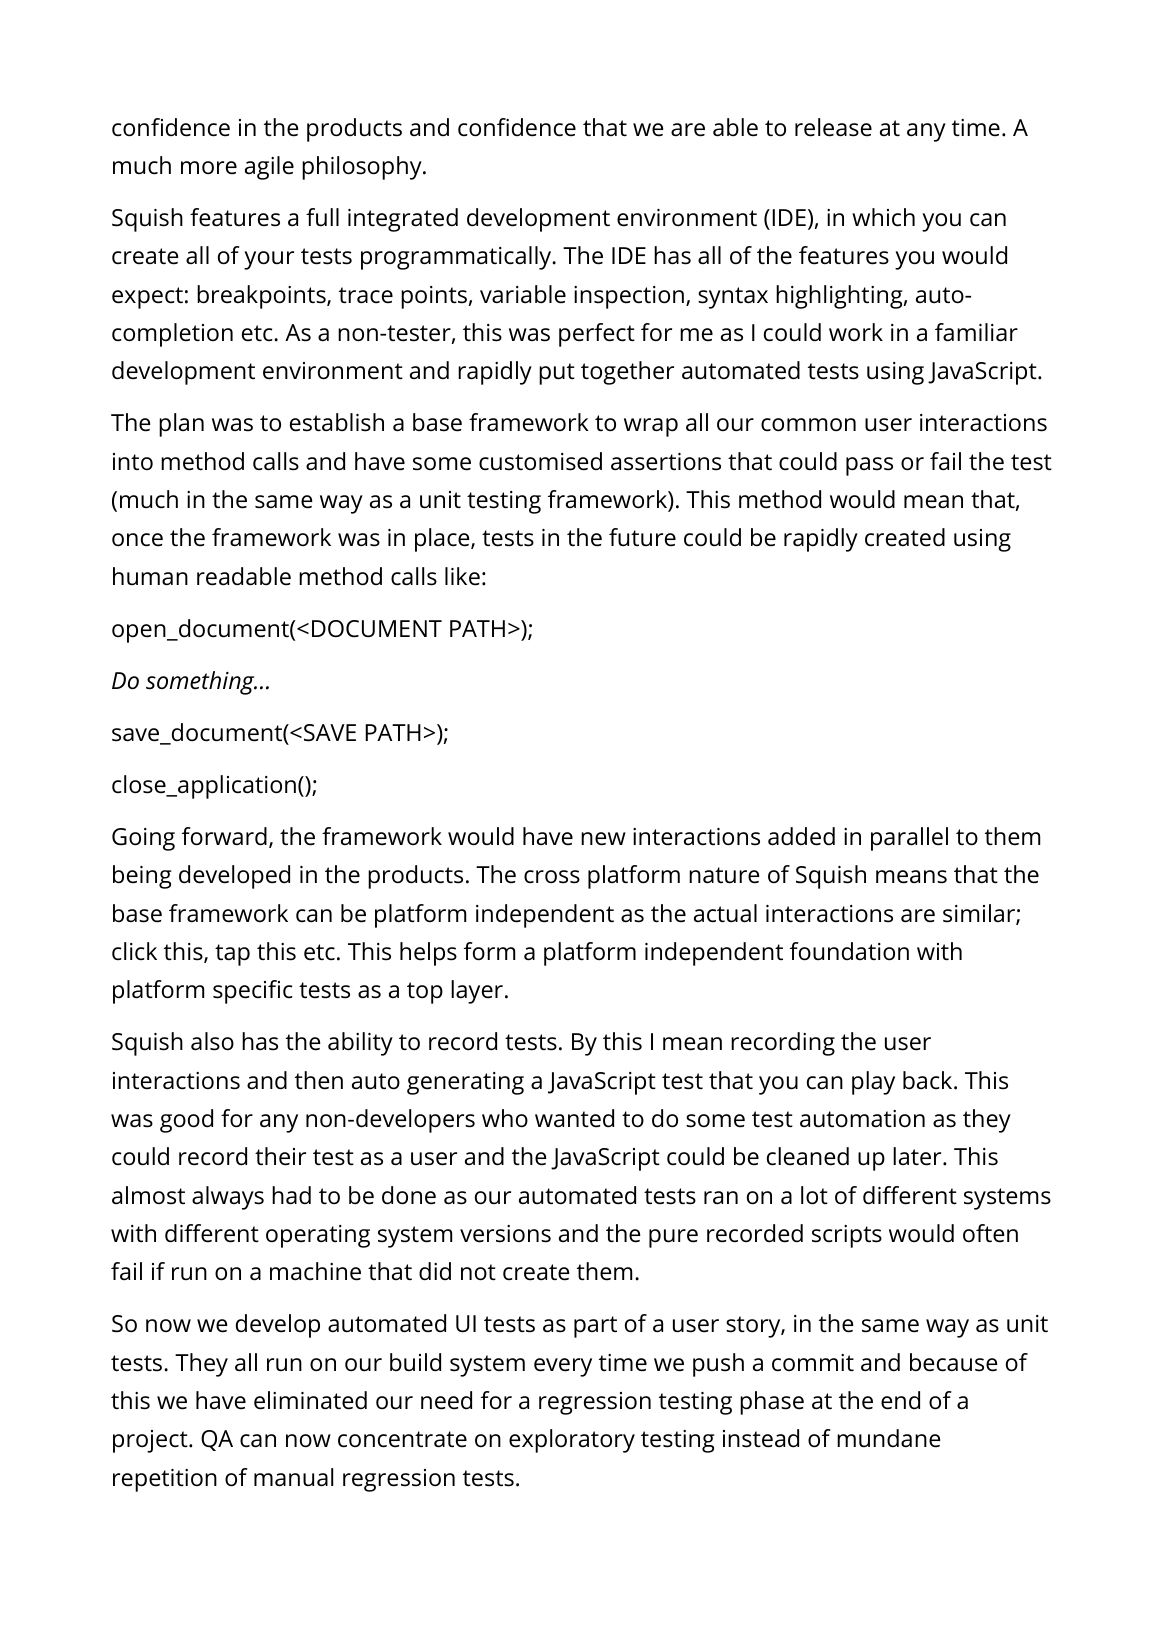  I want to click on exploratory, so click(572, 1441).
